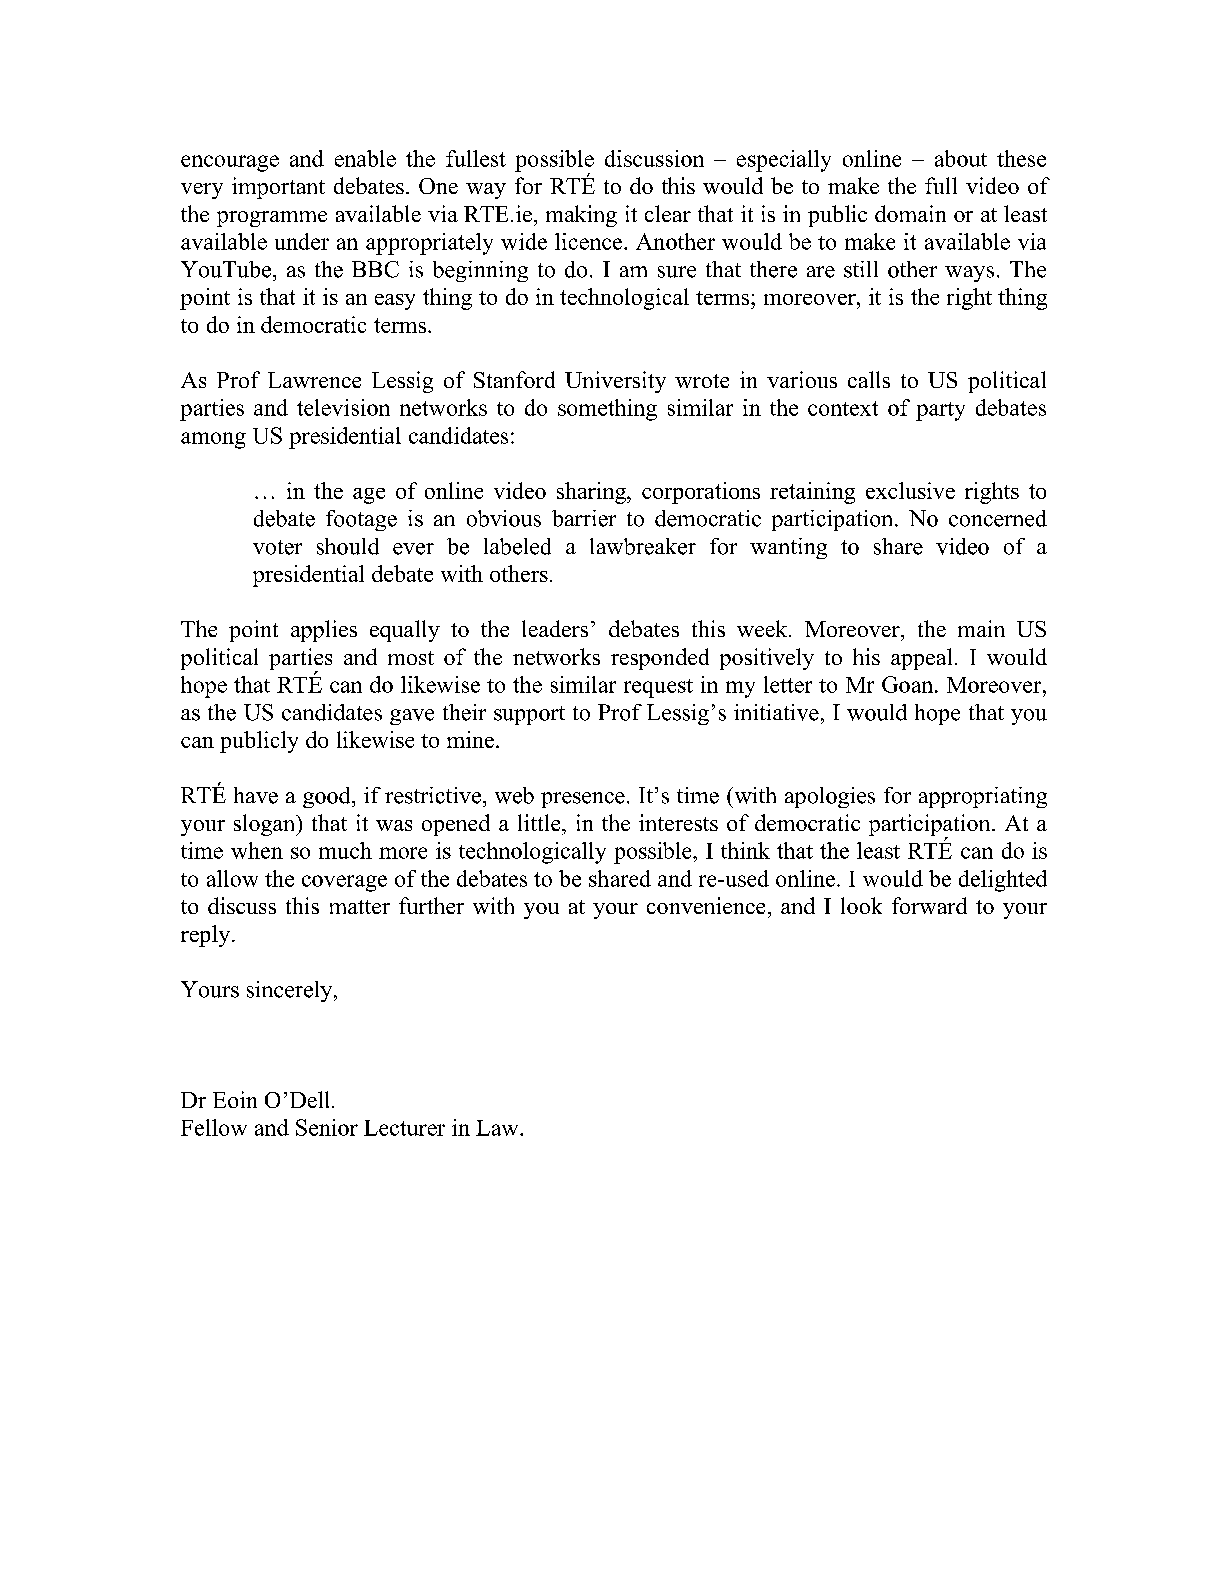 This image has height=1589, width=1228. What do you see at coordinates (921, 659) in the image?
I see `appeal` at bounding box center [921, 659].
